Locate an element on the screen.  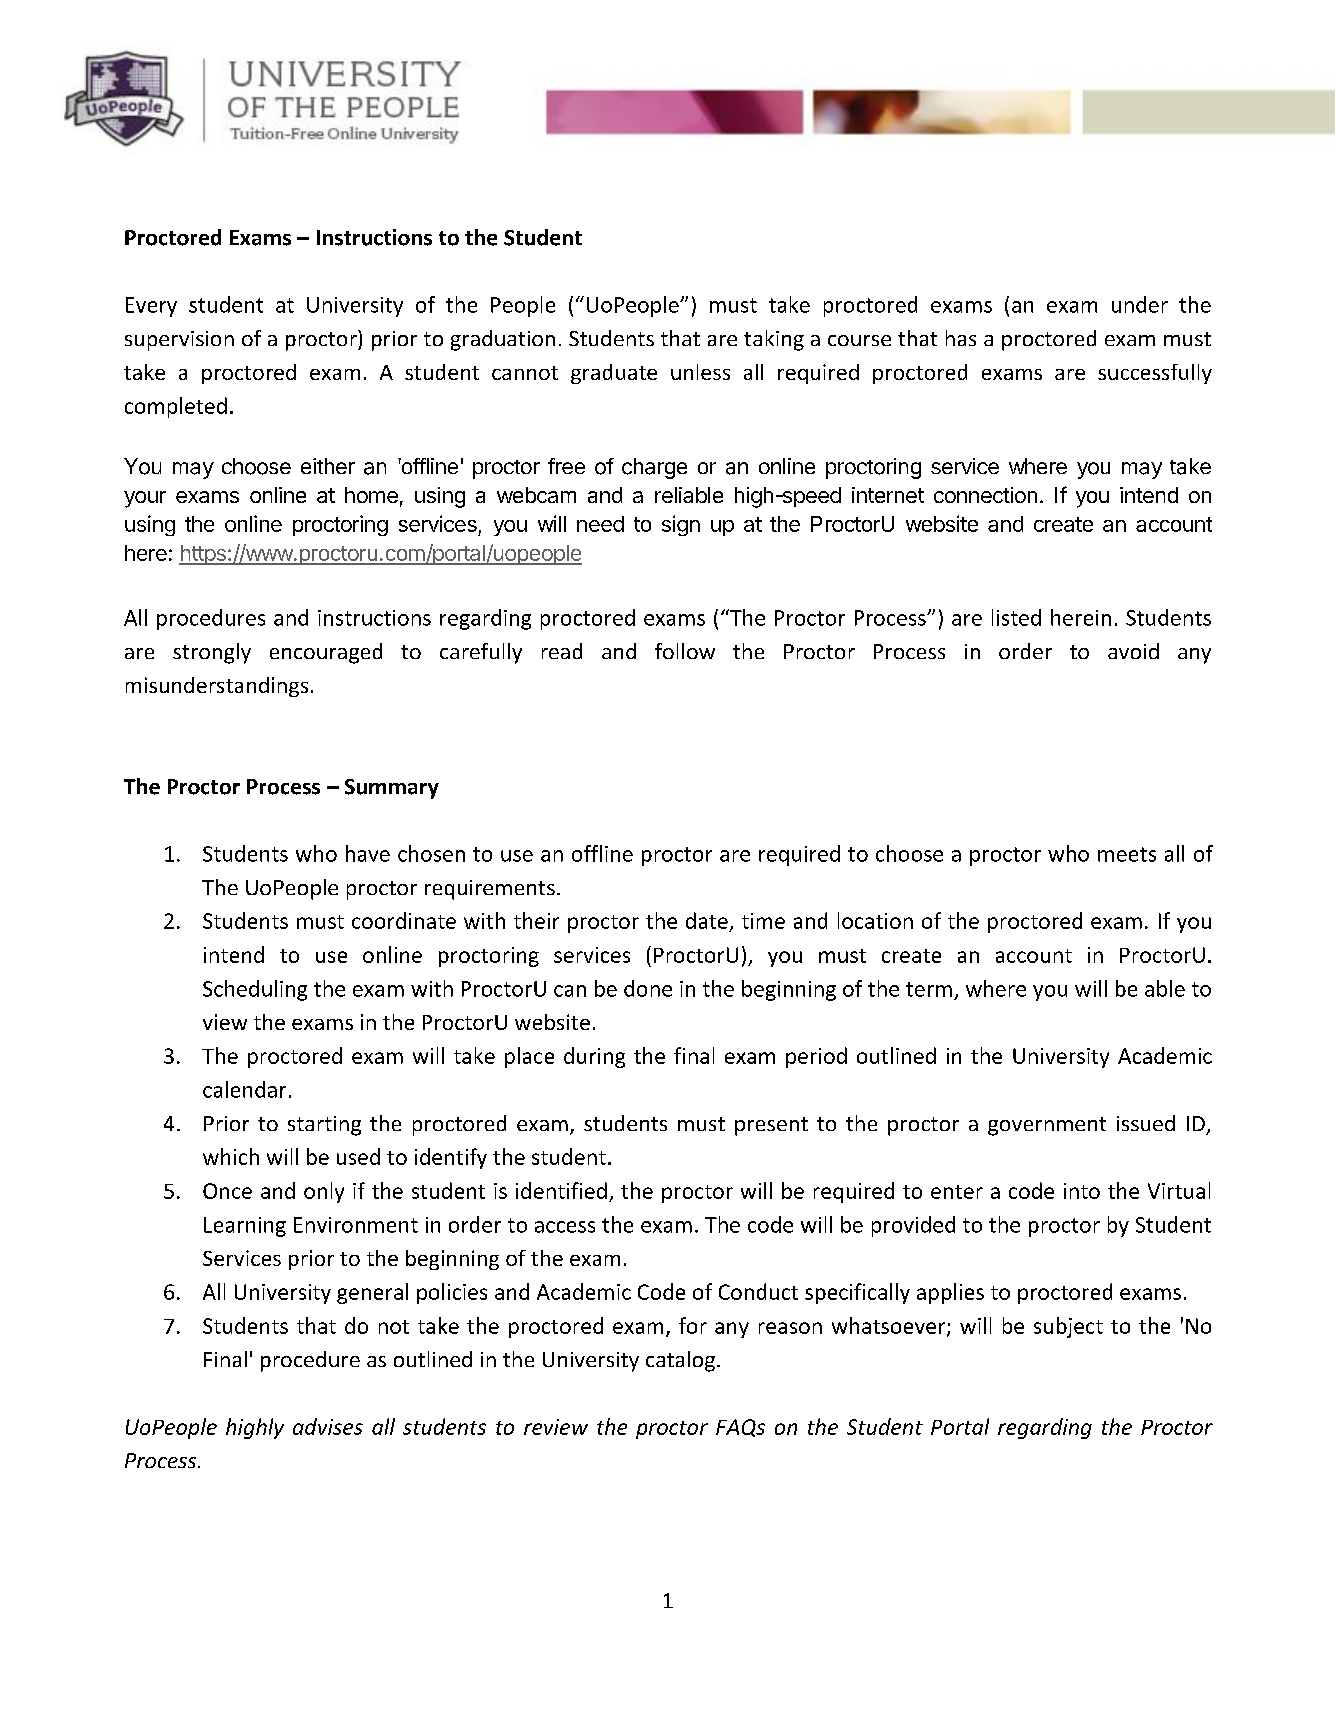
meets is located at coordinates (1127, 854).
